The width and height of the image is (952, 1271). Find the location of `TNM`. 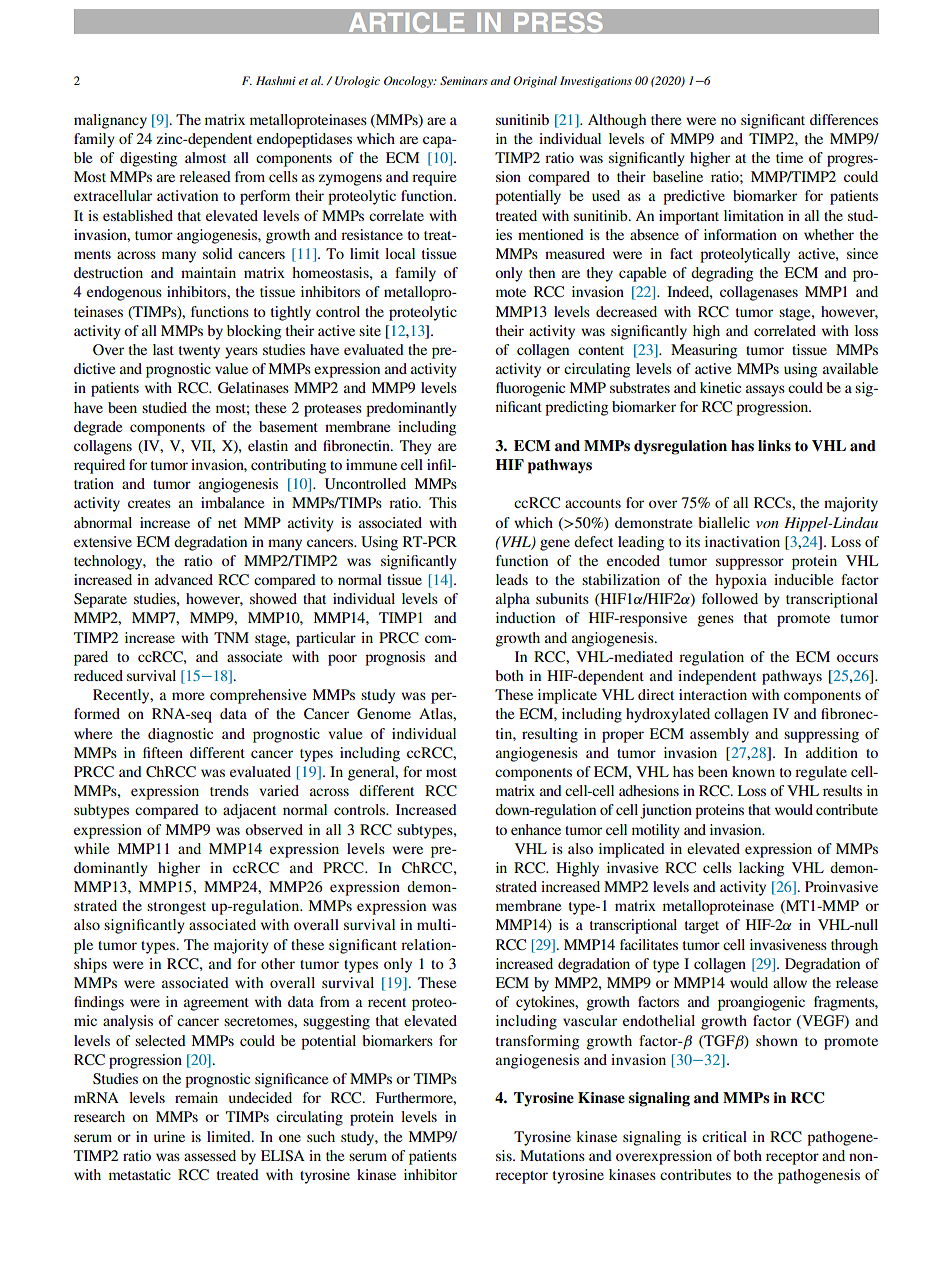

TNM is located at coordinates (231, 637).
